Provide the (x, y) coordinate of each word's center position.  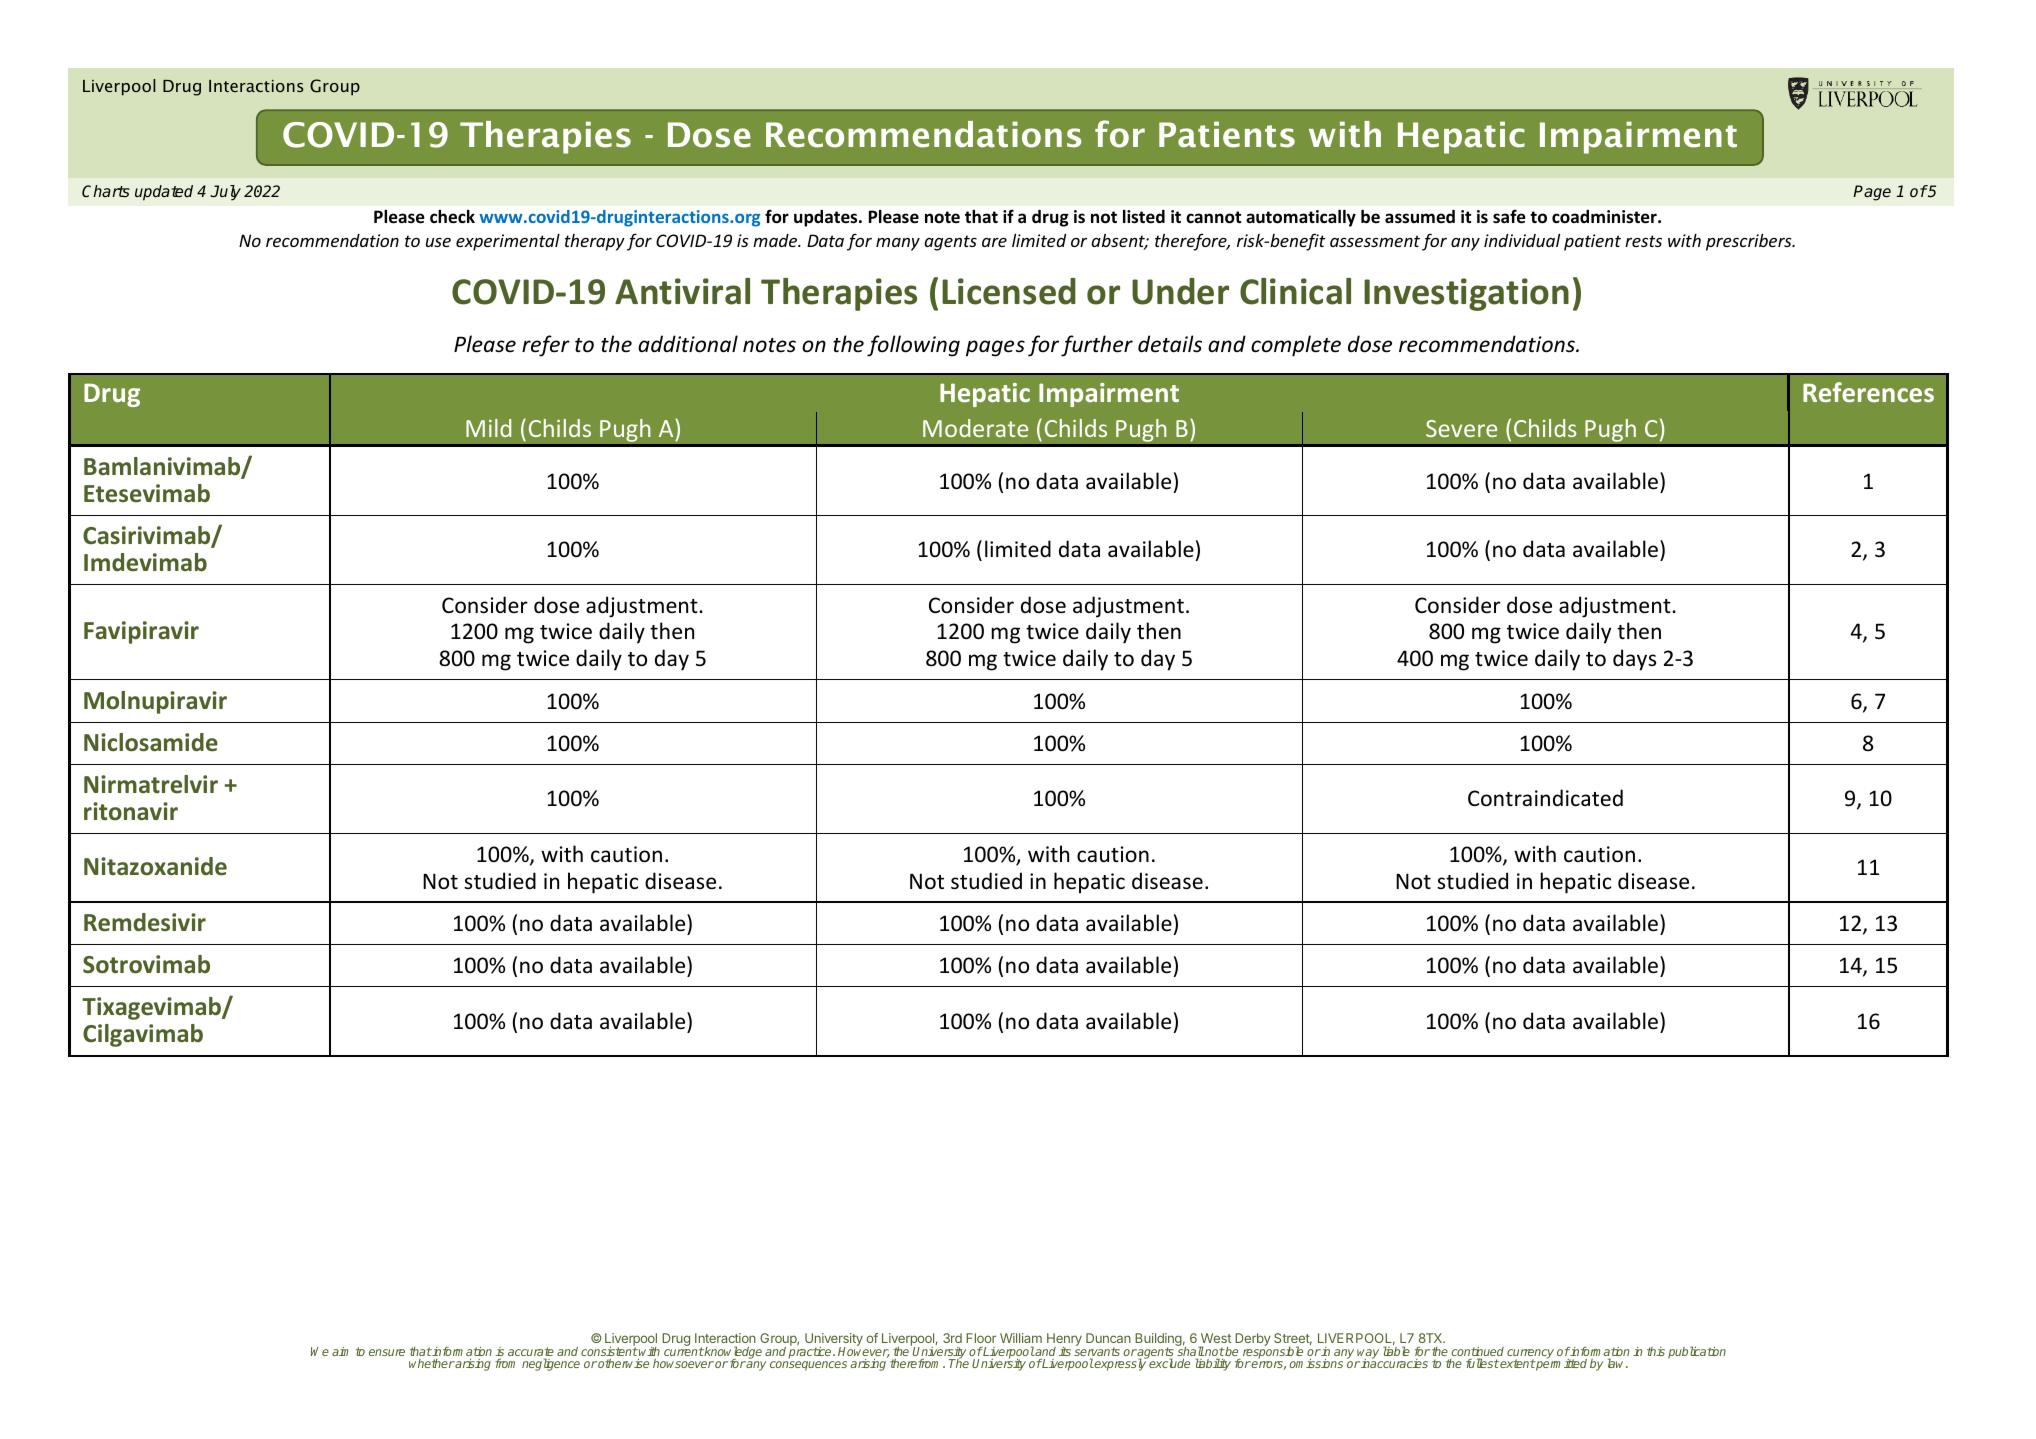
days (1634, 660)
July (225, 193)
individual (1522, 240)
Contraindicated (1545, 798)
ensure (387, 1352)
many (898, 244)
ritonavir (131, 811)
